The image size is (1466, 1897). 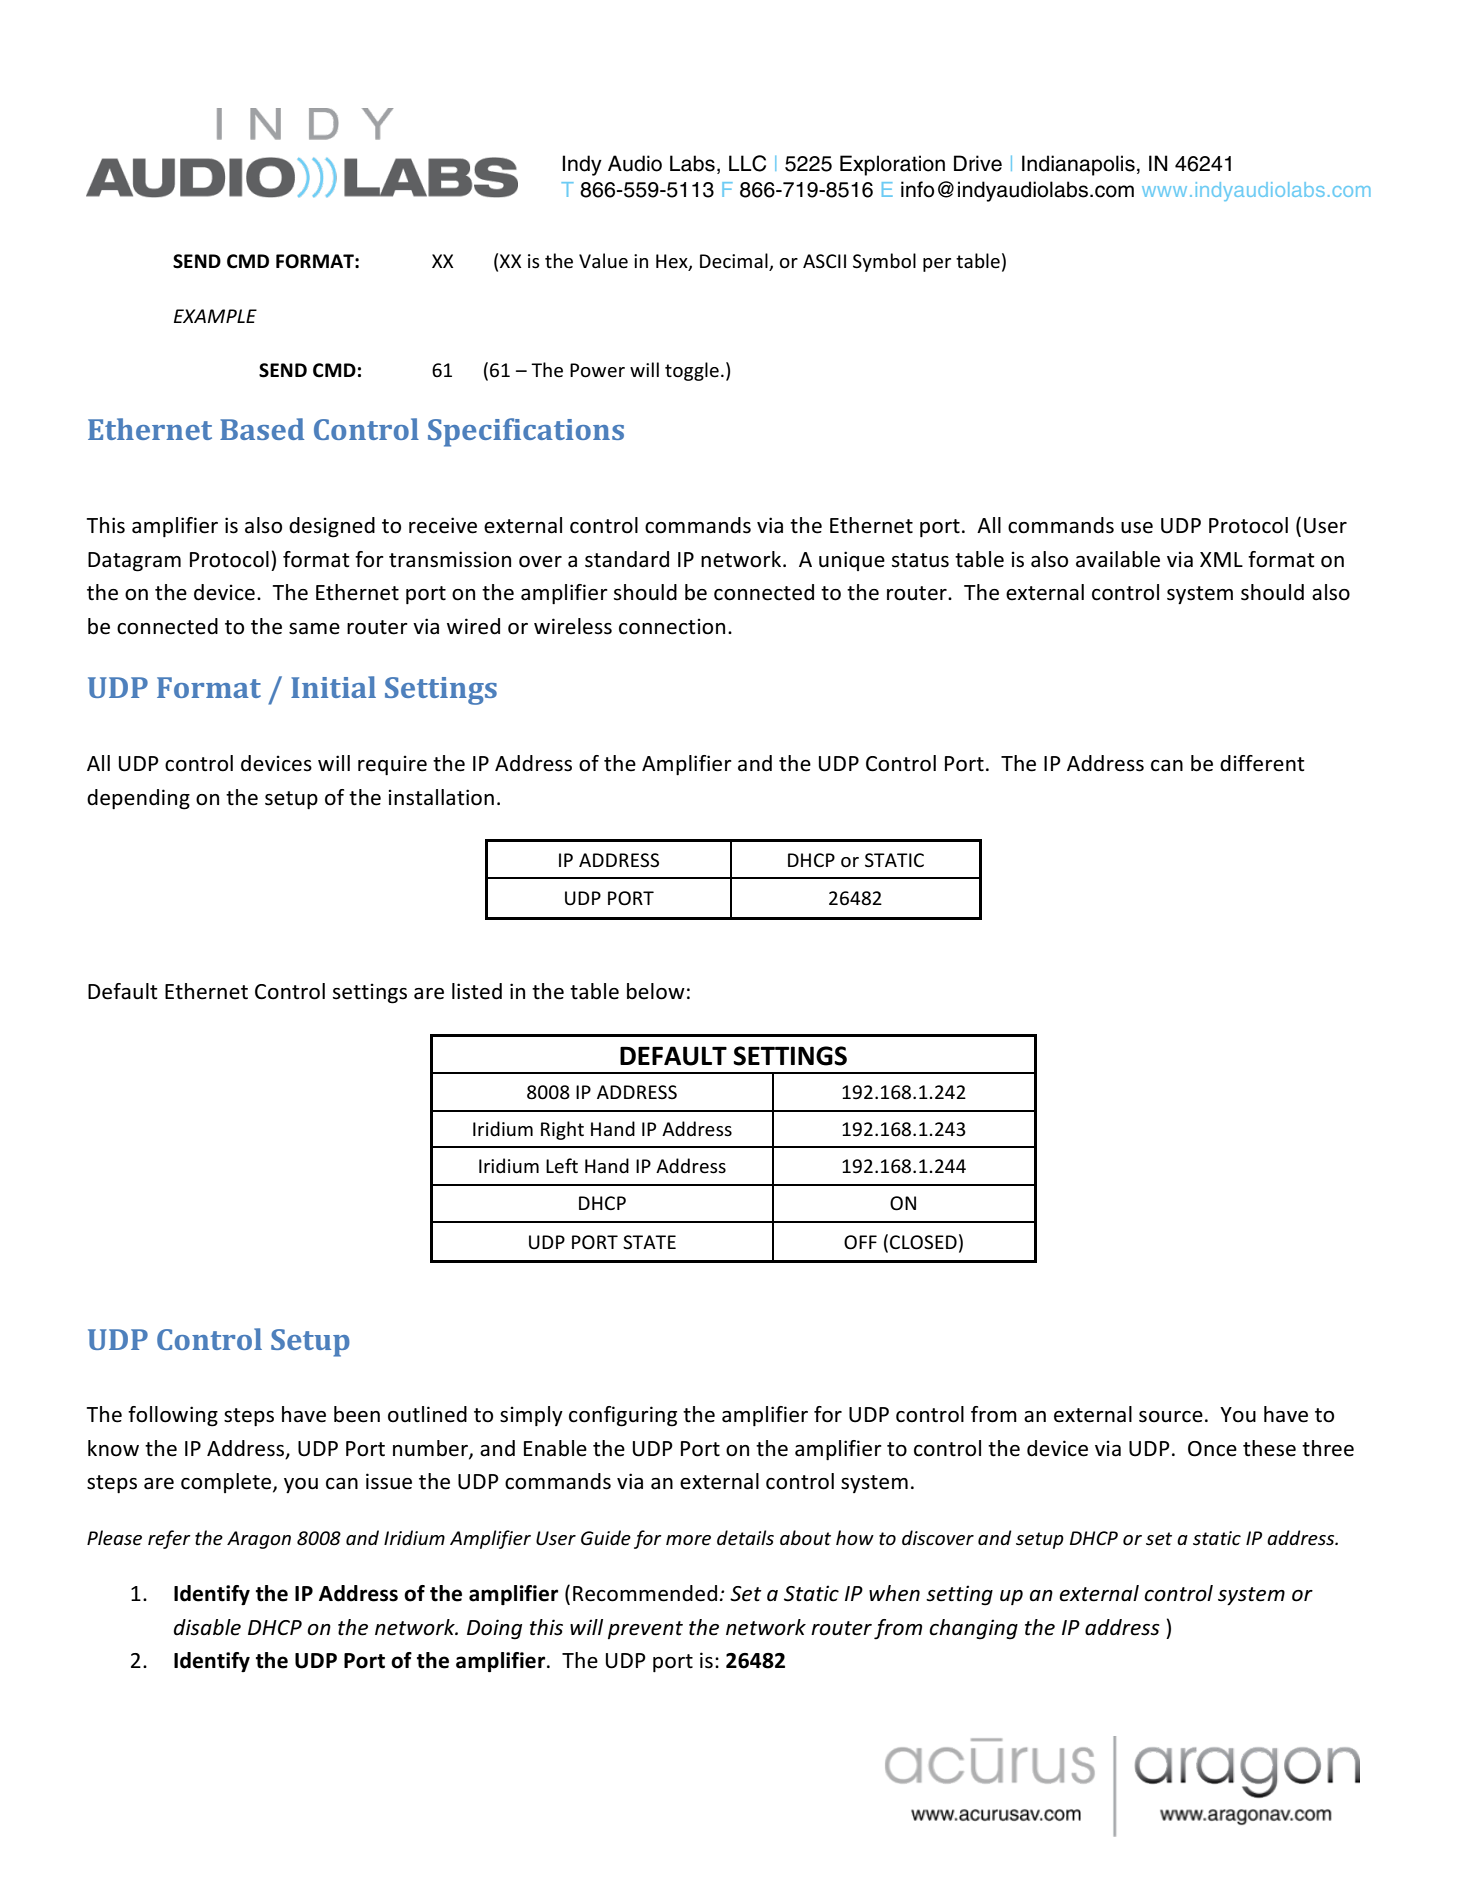 I want to click on CLOSED, so click(x=923, y=1242).
